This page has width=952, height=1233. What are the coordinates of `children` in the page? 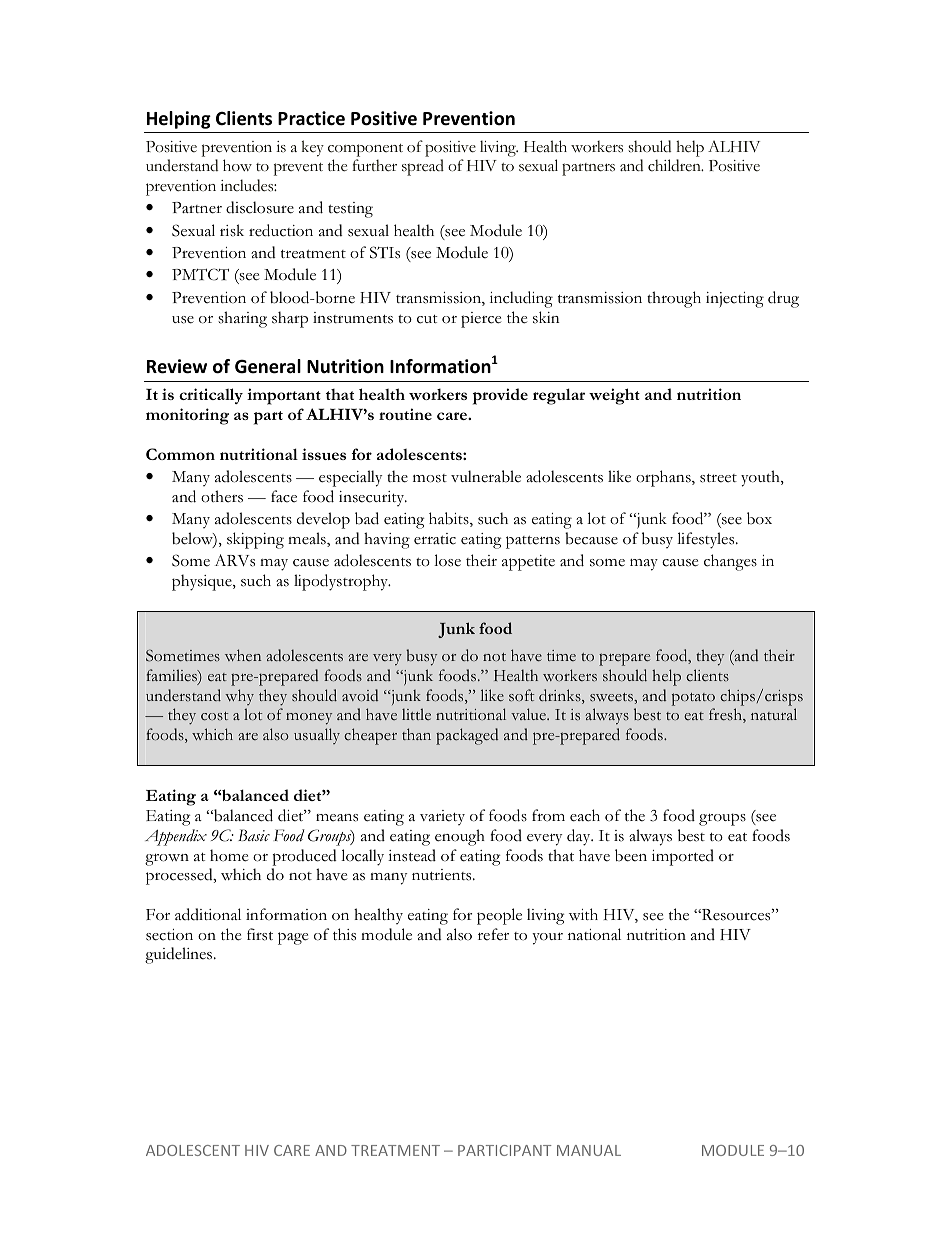 It's located at (675, 165).
